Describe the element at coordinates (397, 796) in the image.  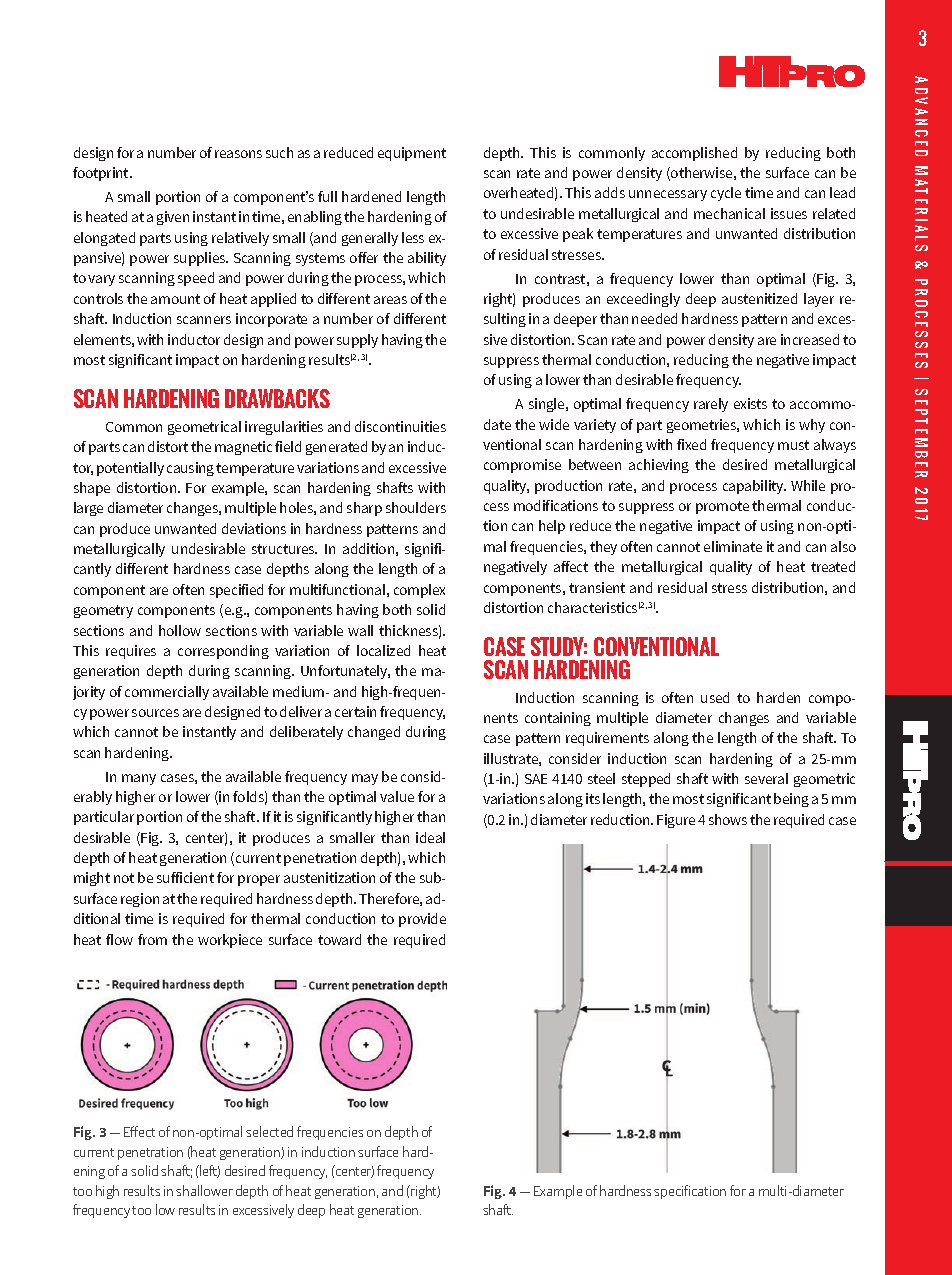
I see `value` at that location.
